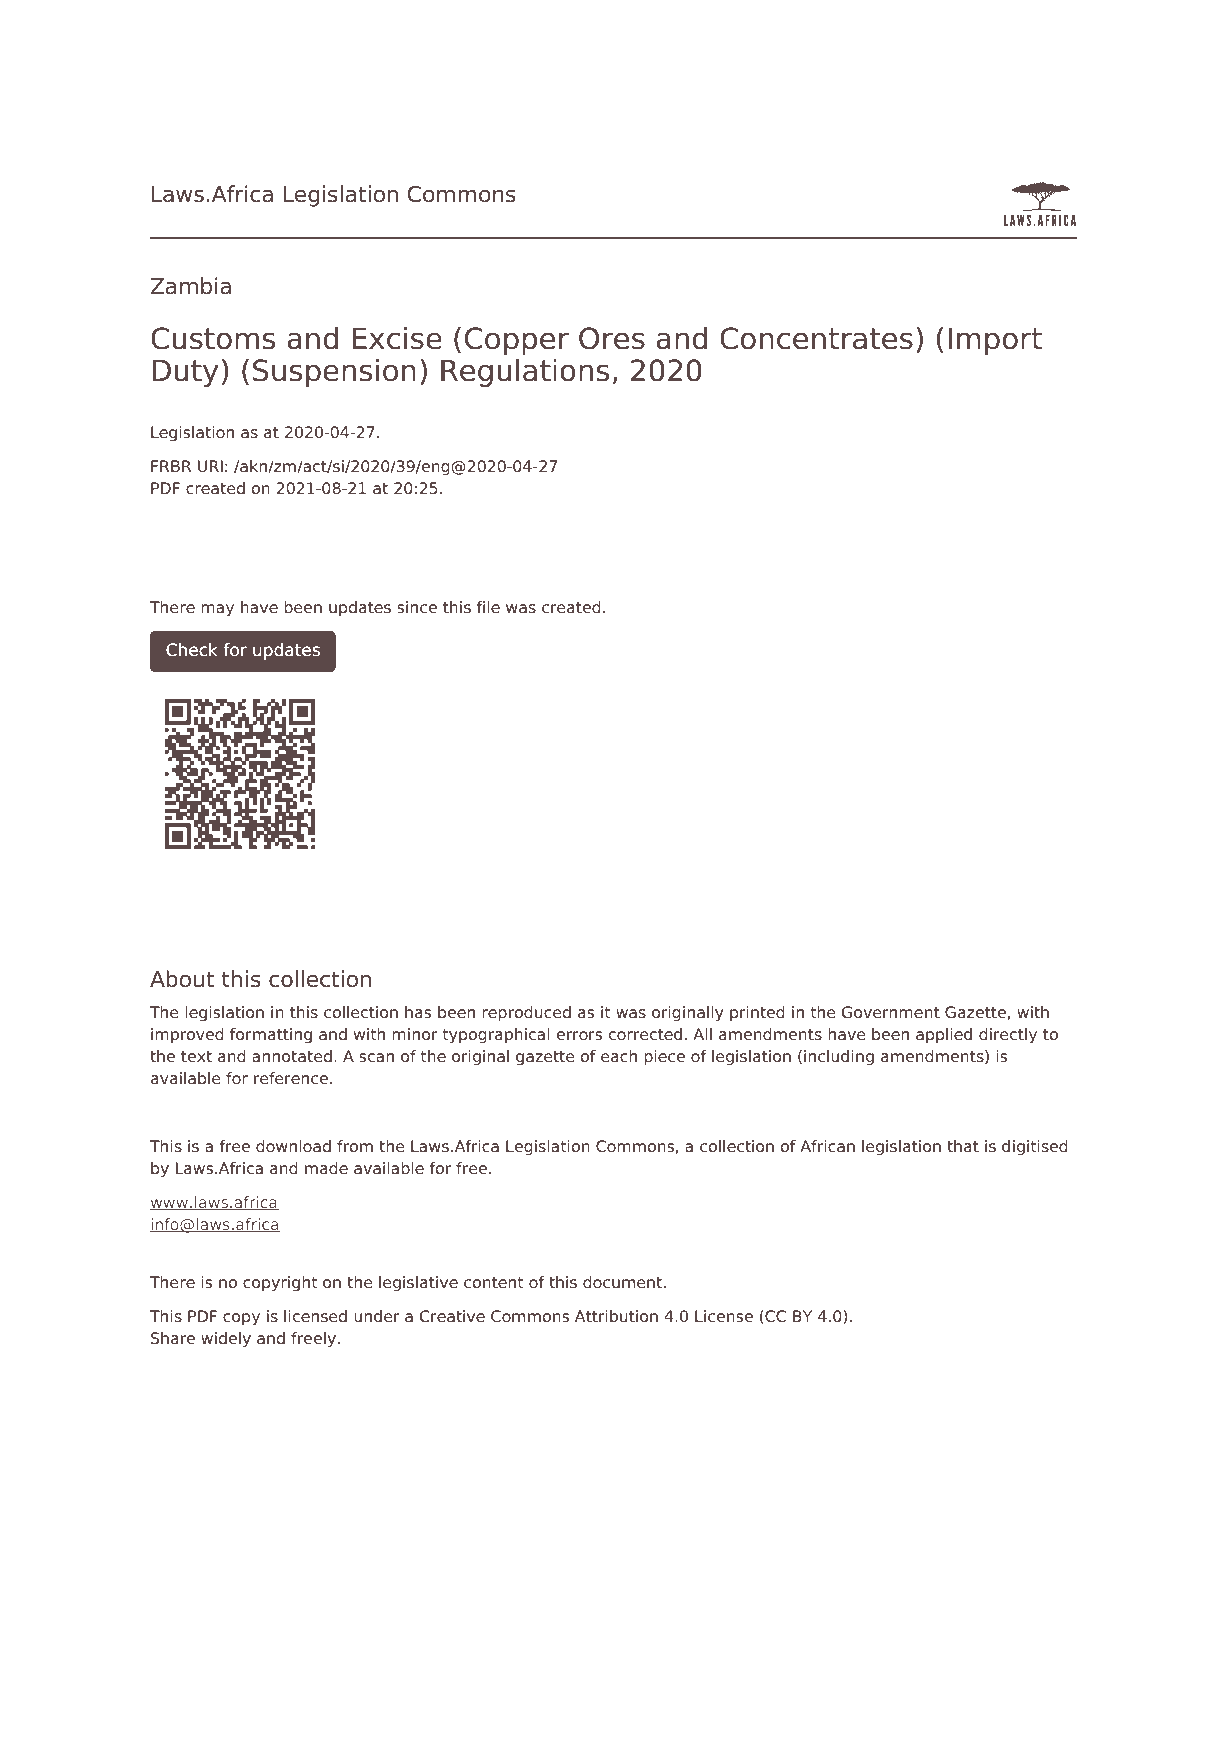 This image has width=1227, height=1737. Describe the element at coordinates (213, 338) in the image. I see `Customs` at that location.
